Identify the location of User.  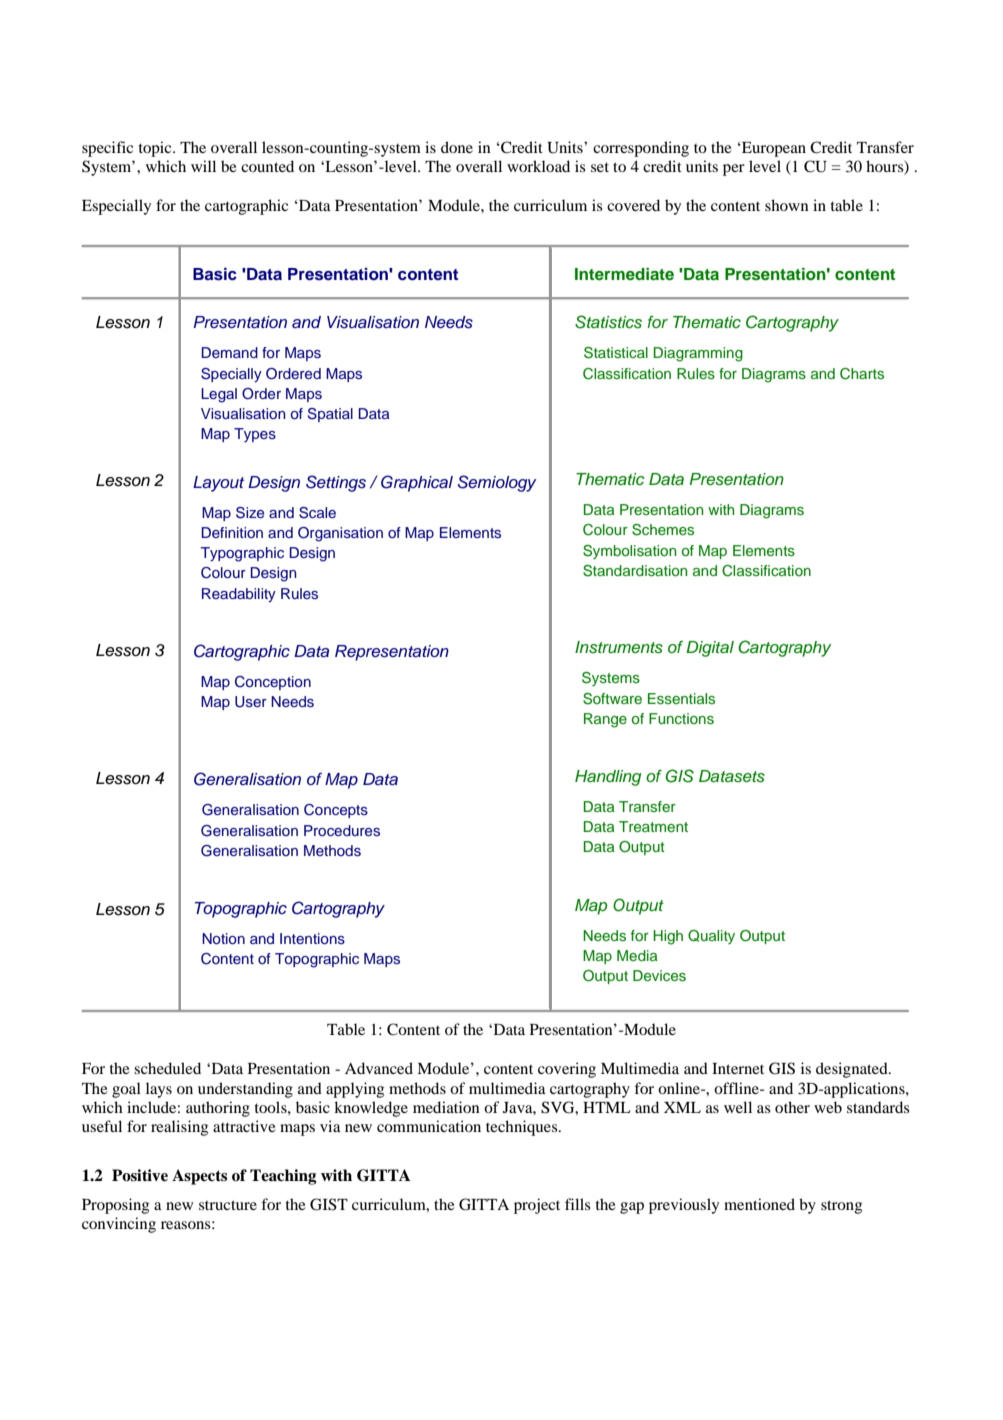
(251, 702).
